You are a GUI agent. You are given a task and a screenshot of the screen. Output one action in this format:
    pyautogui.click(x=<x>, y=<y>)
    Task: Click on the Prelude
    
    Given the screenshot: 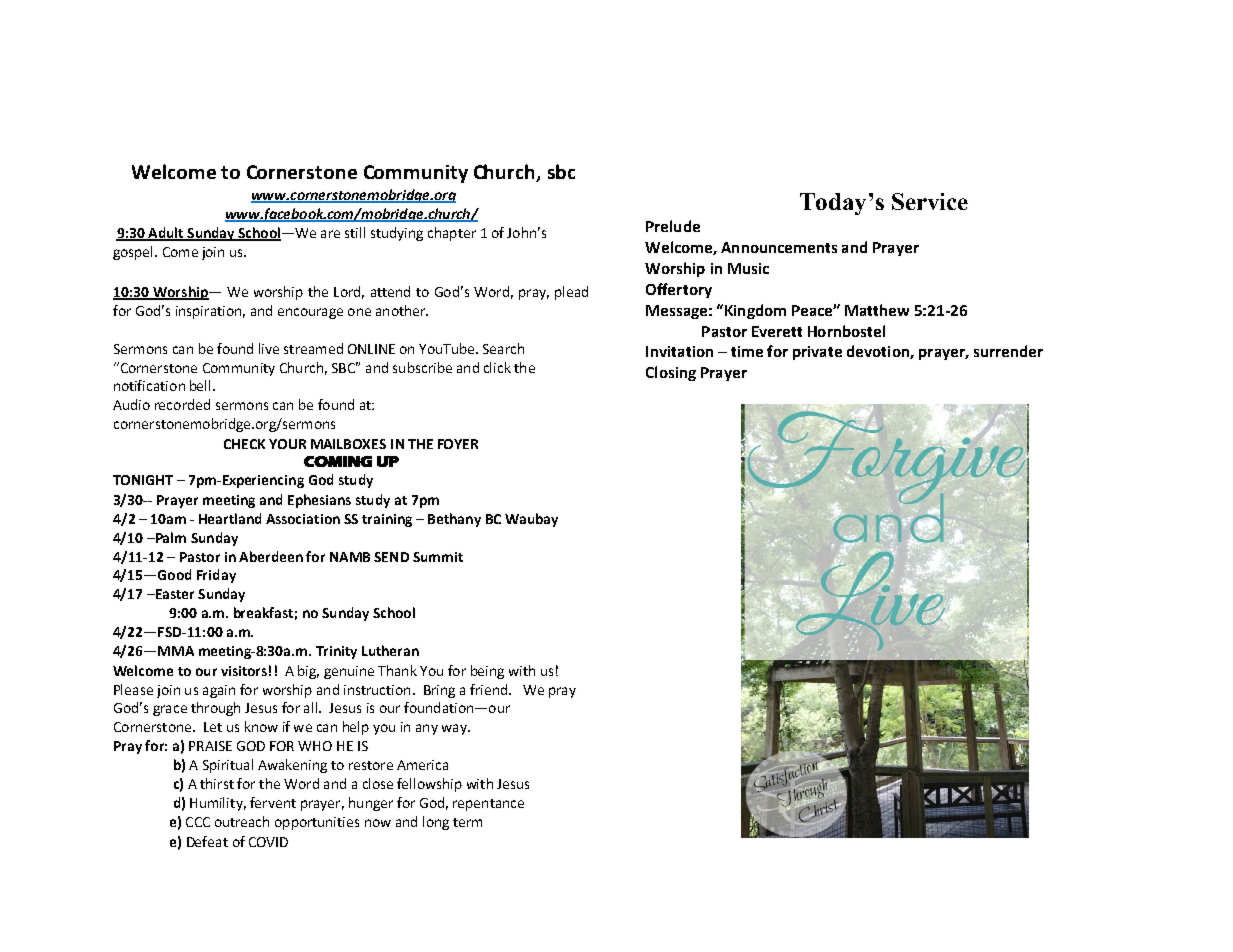 What is the action you would take?
    pyautogui.click(x=673, y=226)
